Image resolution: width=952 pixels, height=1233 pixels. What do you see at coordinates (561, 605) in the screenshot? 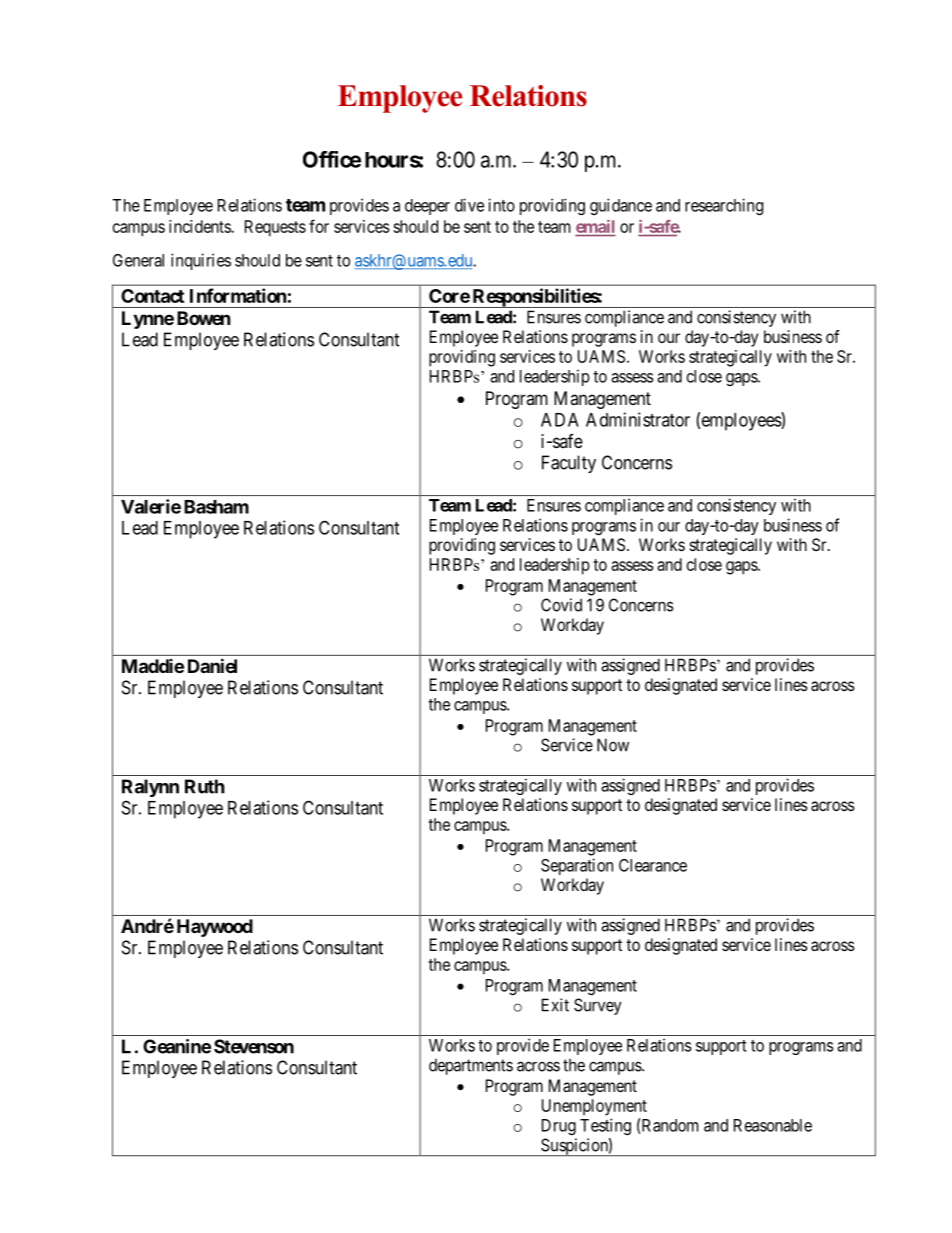
I see `Covid` at bounding box center [561, 605].
